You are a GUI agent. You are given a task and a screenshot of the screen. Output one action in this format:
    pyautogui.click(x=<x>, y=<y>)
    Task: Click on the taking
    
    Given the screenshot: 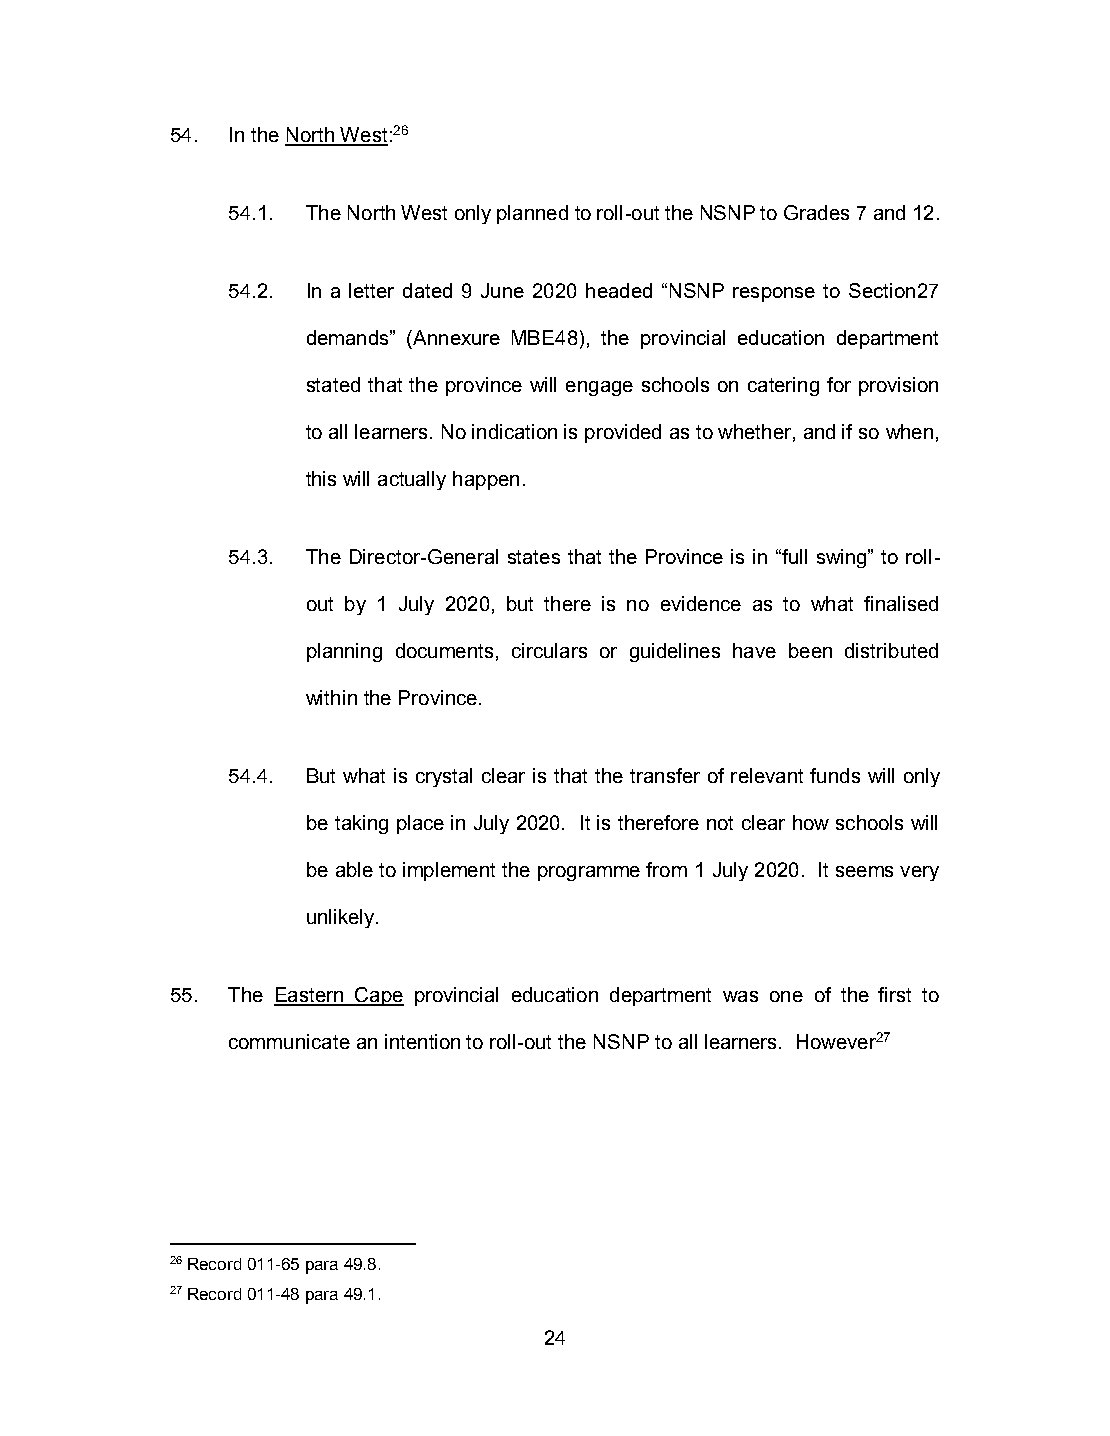 What is the action you would take?
    pyautogui.click(x=361, y=824)
